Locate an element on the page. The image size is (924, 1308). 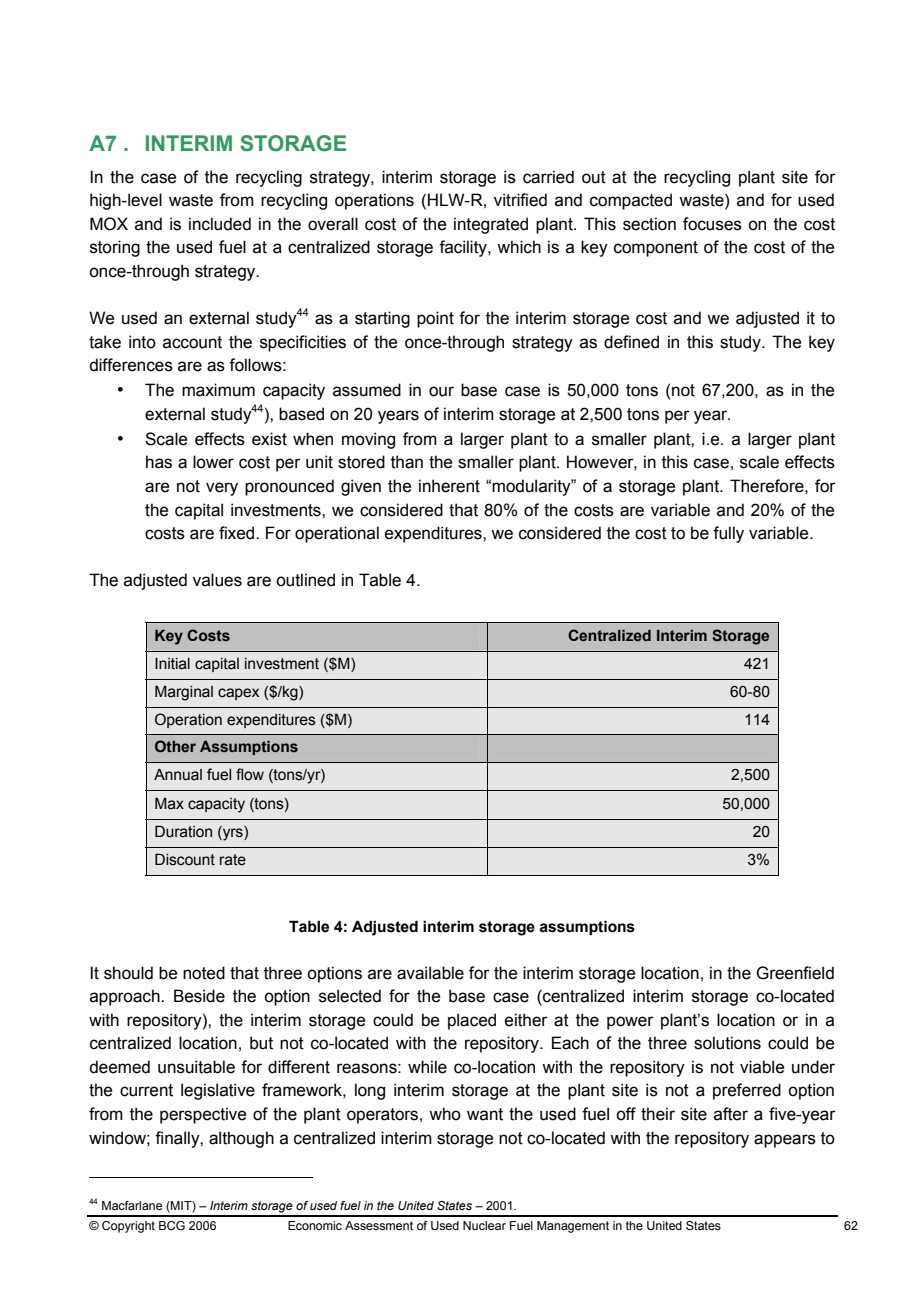
focuses is located at coordinates (712, 224).
